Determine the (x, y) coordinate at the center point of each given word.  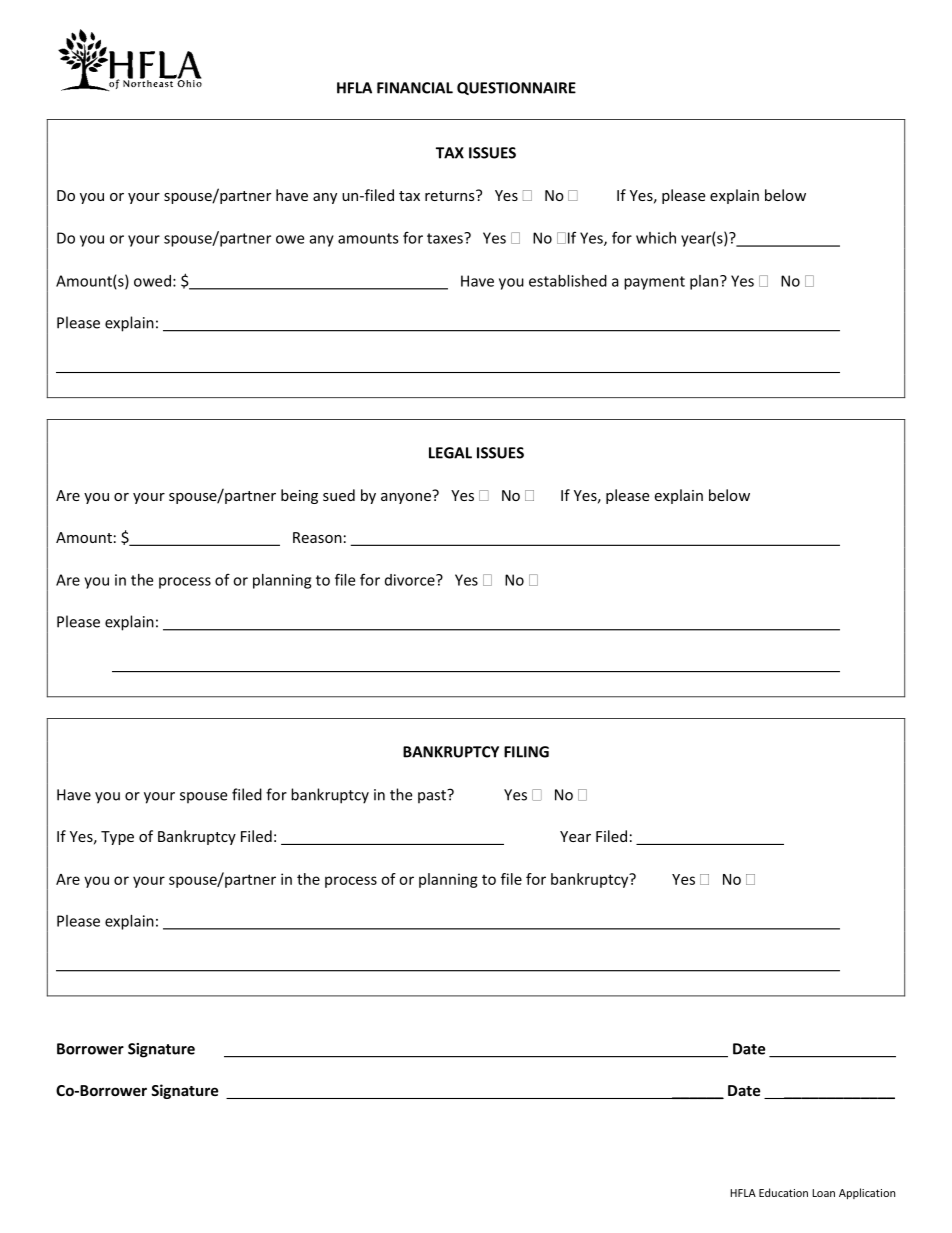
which (656, 238)
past (433, 796)
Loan (823, 1193)
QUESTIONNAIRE (516, 88)
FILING (526, 752)
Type (117, 838)
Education (783, 1192)
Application (867, 1193)
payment (654, 283)
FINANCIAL (415, 88)
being (299, 496)
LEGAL (450, 453)
